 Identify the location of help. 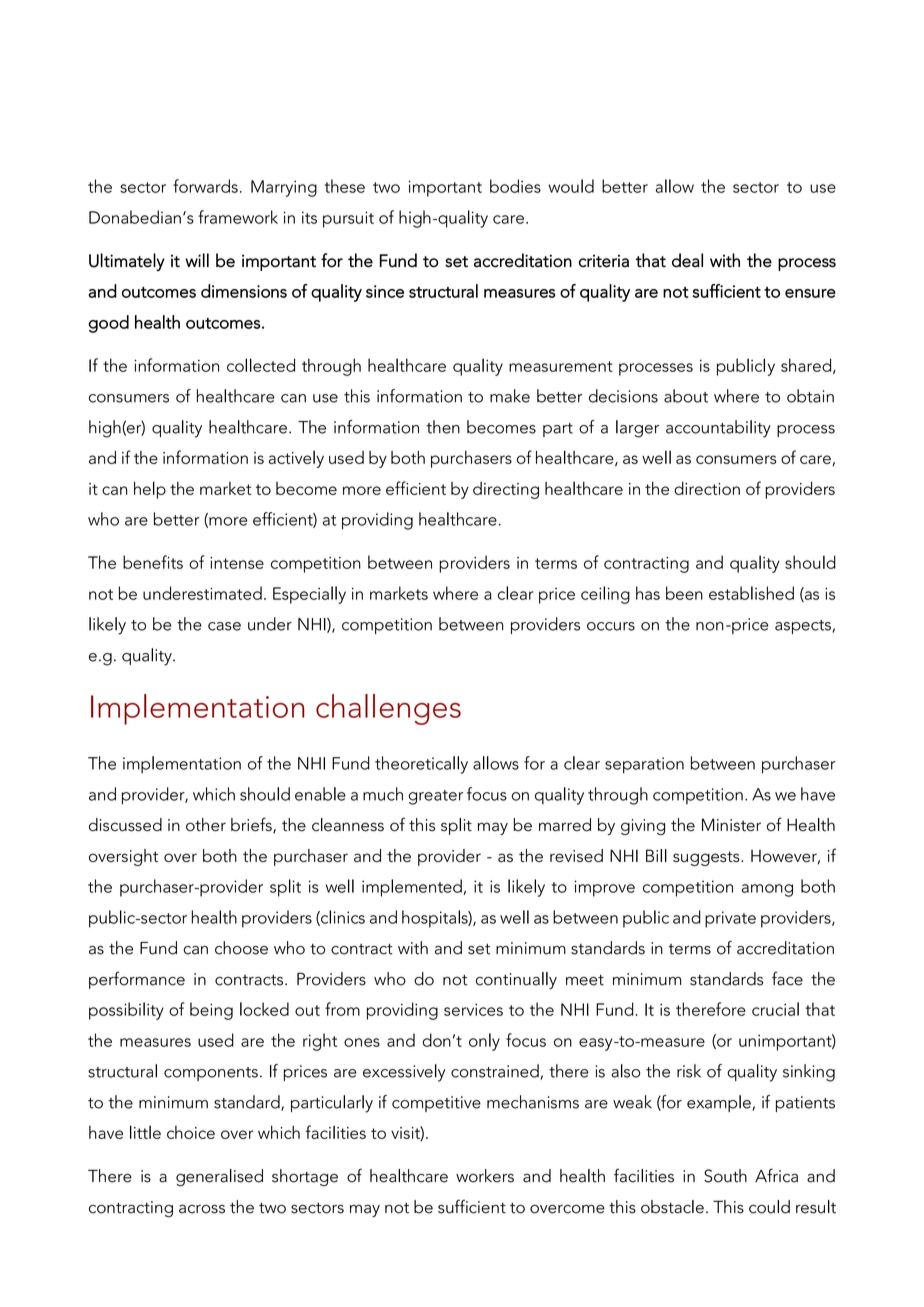
(150, 490).
